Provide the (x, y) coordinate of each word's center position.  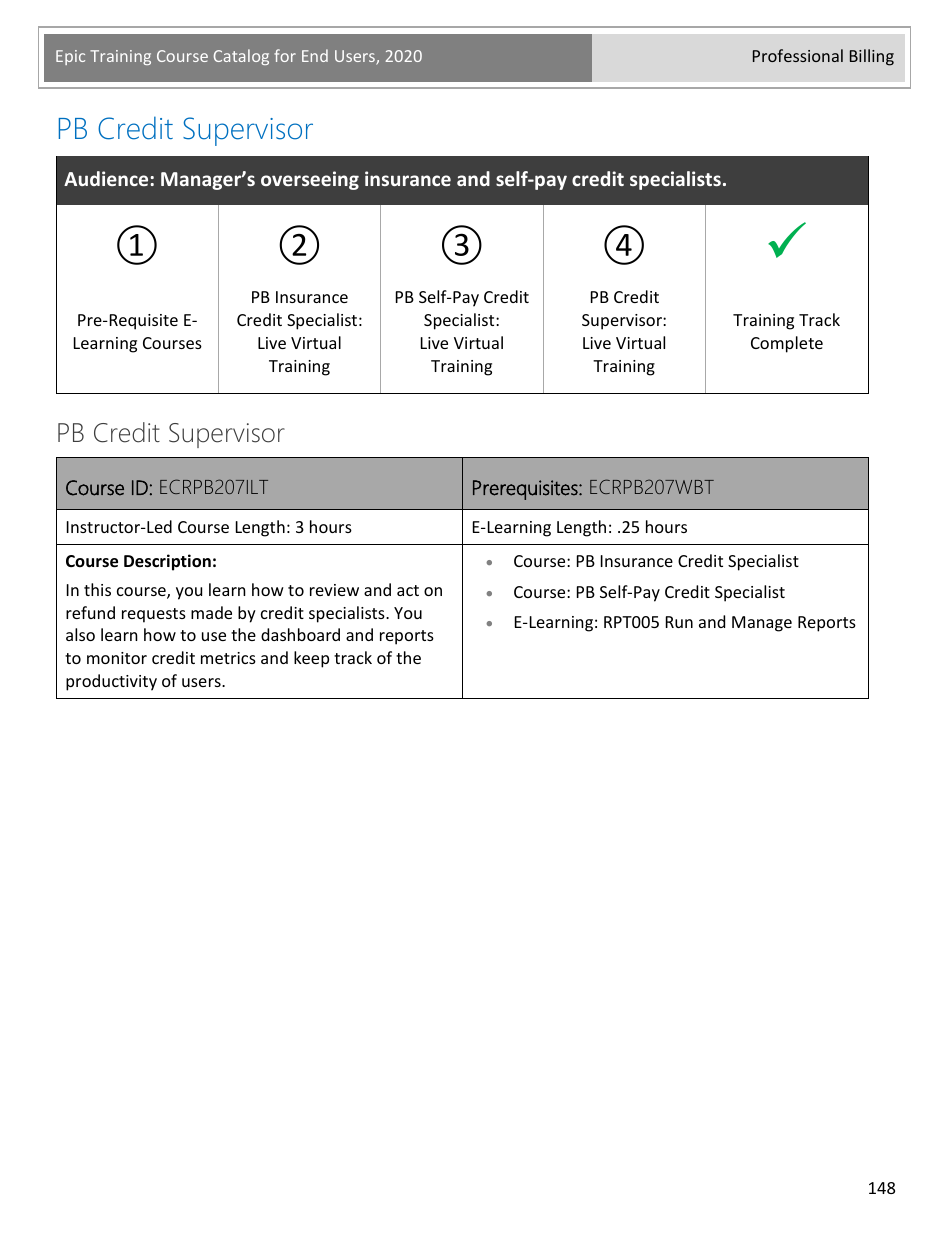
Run (679, 622)
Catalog (241, 57)
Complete (787, 344)
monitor (117, 658)
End (315, 55)
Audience (107, 178)
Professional (798, 55)
